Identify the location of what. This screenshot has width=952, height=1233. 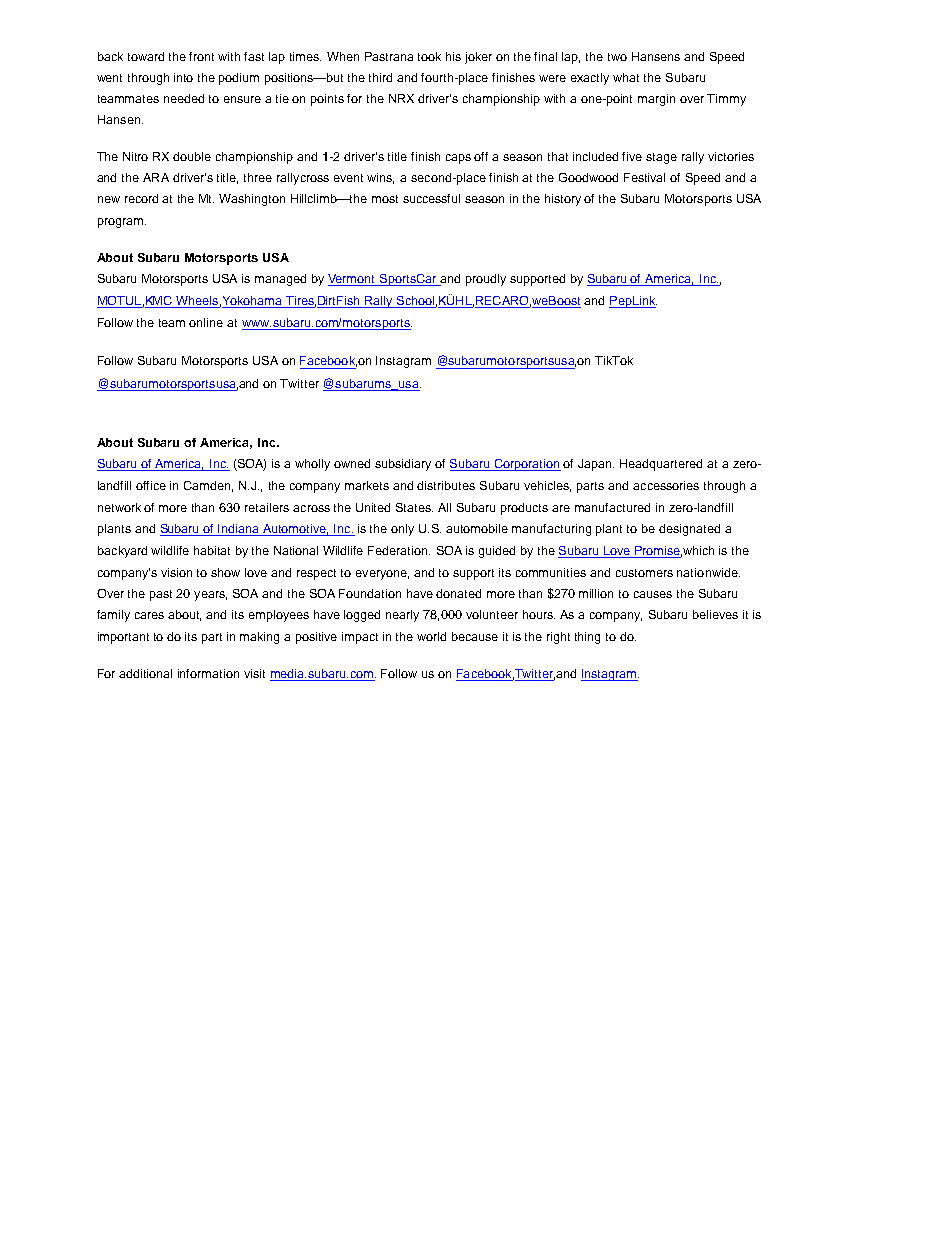
(626, 77).
